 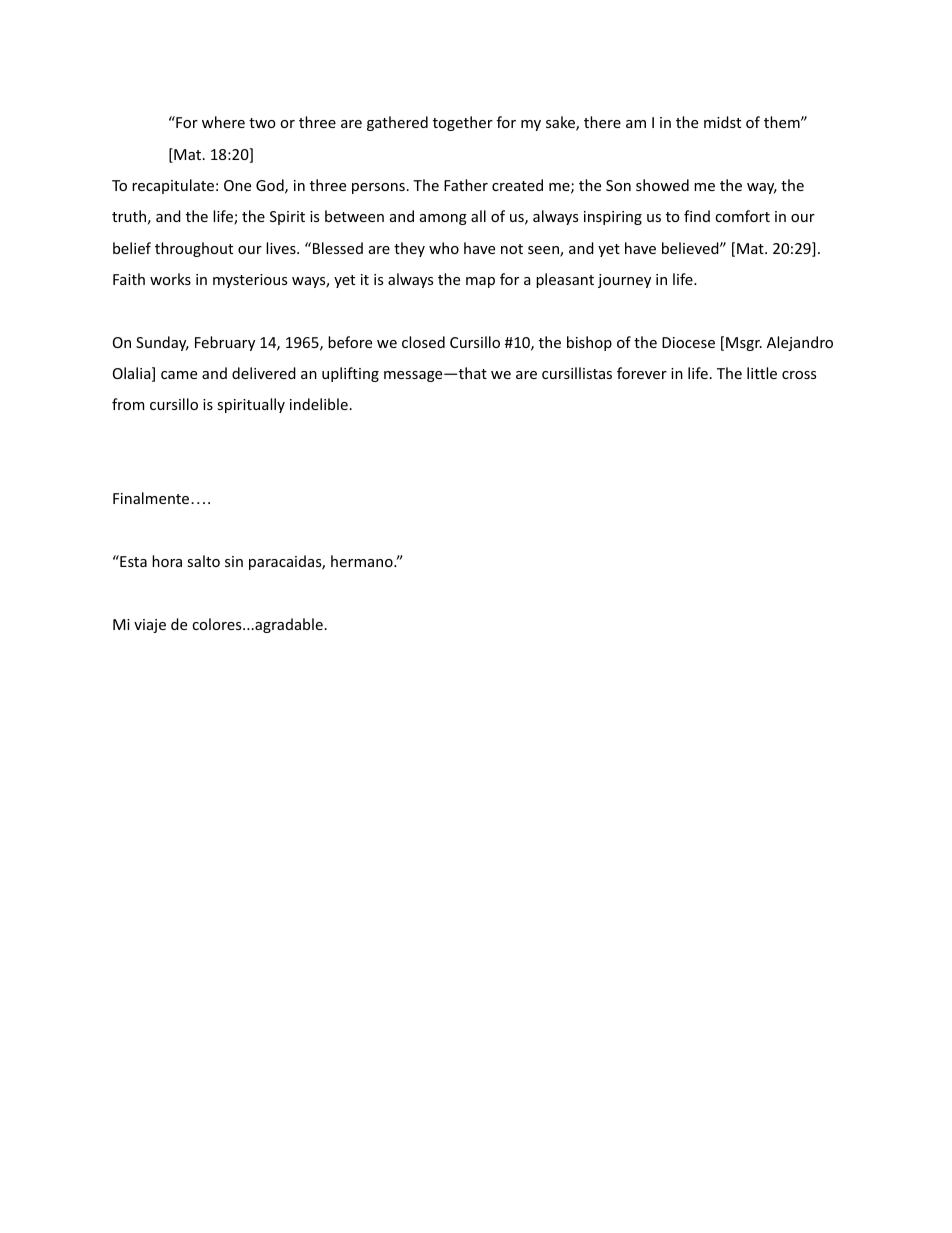 What do you see at coordinates (463, 123) in the image?
I see `together` at bounding box center [463, 123].
